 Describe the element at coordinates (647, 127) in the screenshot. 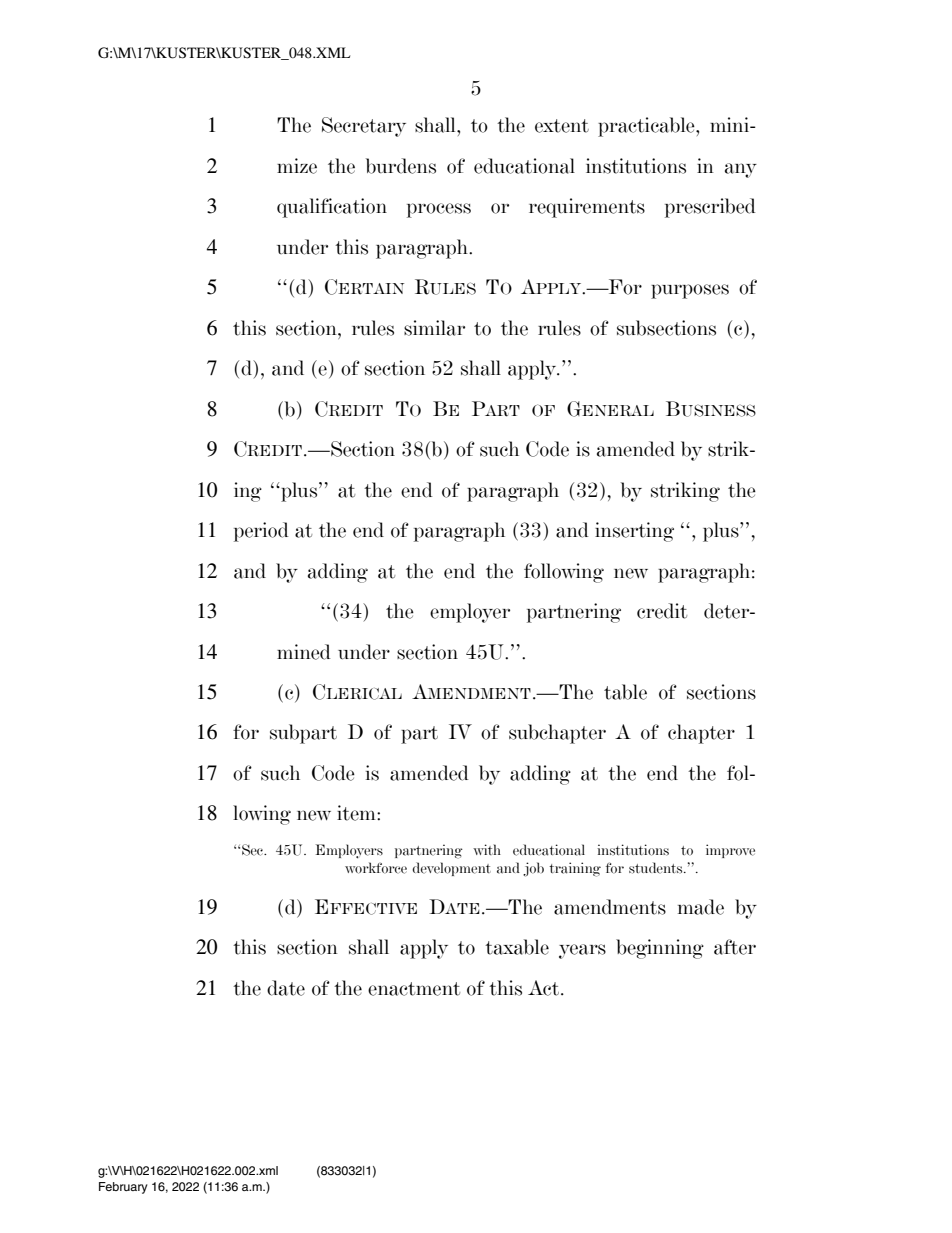

I see `practicable` at that location.
